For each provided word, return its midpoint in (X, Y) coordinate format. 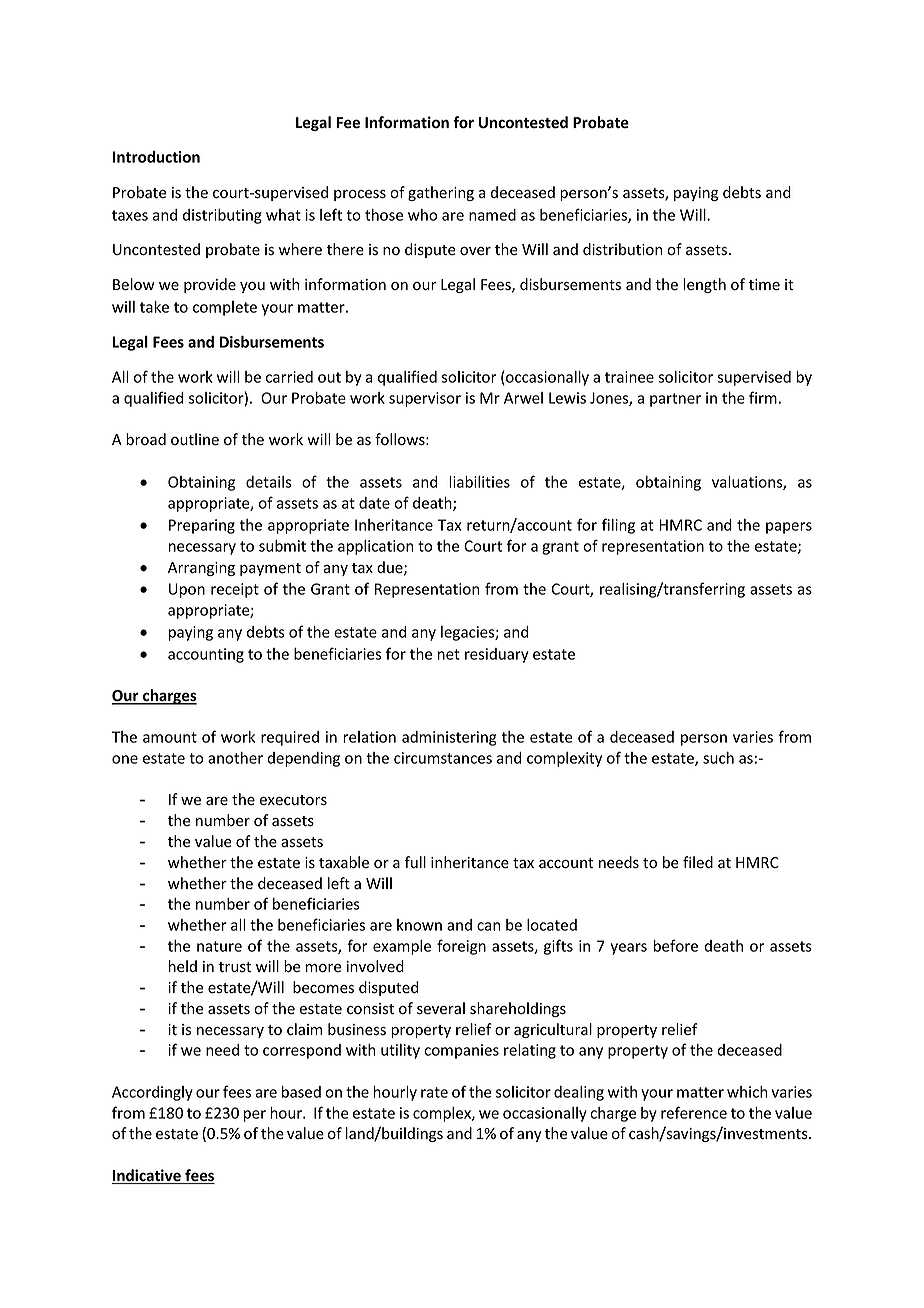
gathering (441, 193)
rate (434, 1092)
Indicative (147, 1176)
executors (293, 800)
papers (789, 528)
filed (698, 862)
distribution (622, 249)
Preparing (202, 526)
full (415, 862)
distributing (222, 216)
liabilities (479, 482)
